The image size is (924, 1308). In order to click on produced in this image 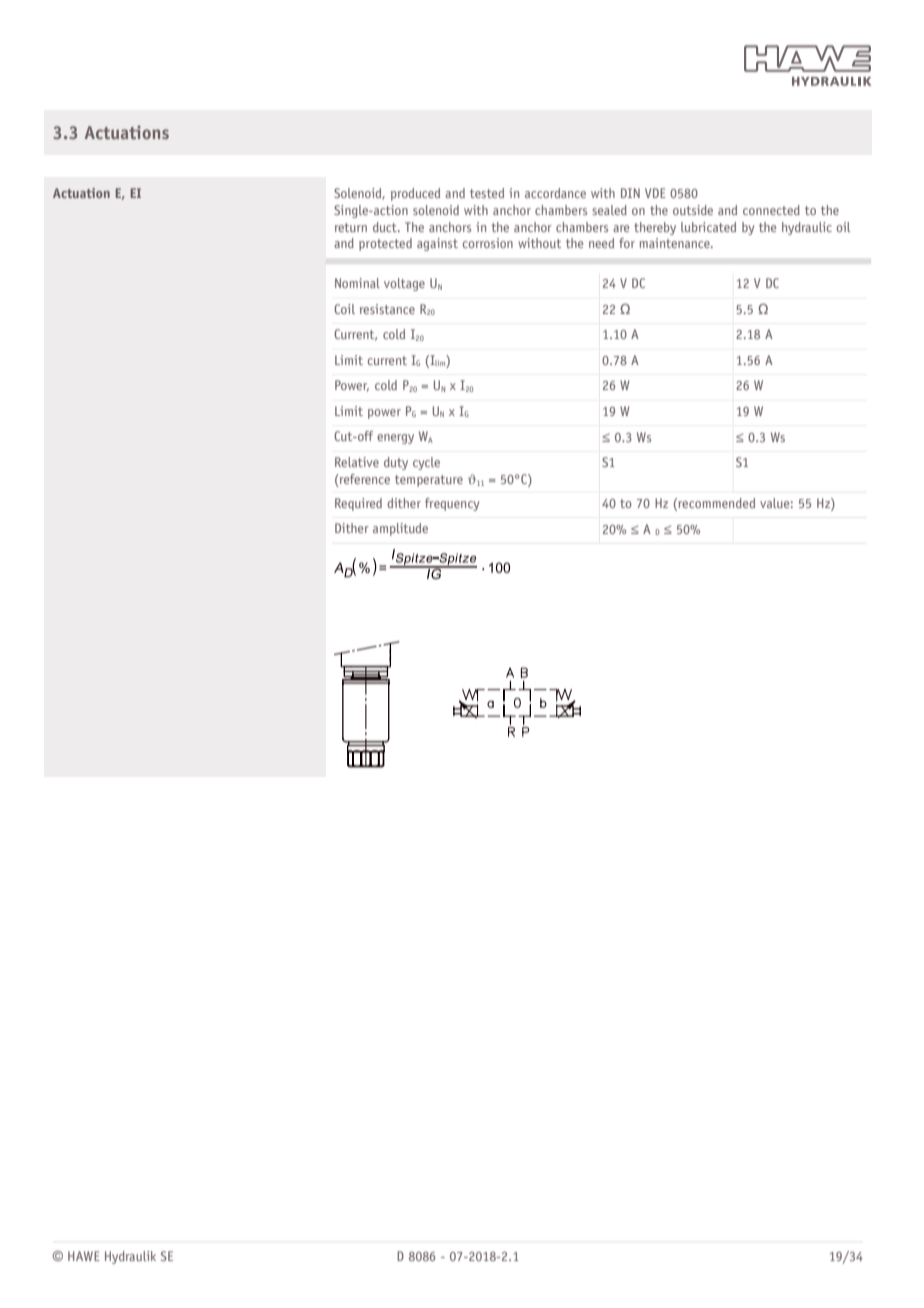, I will do `click(415, 194)`.
